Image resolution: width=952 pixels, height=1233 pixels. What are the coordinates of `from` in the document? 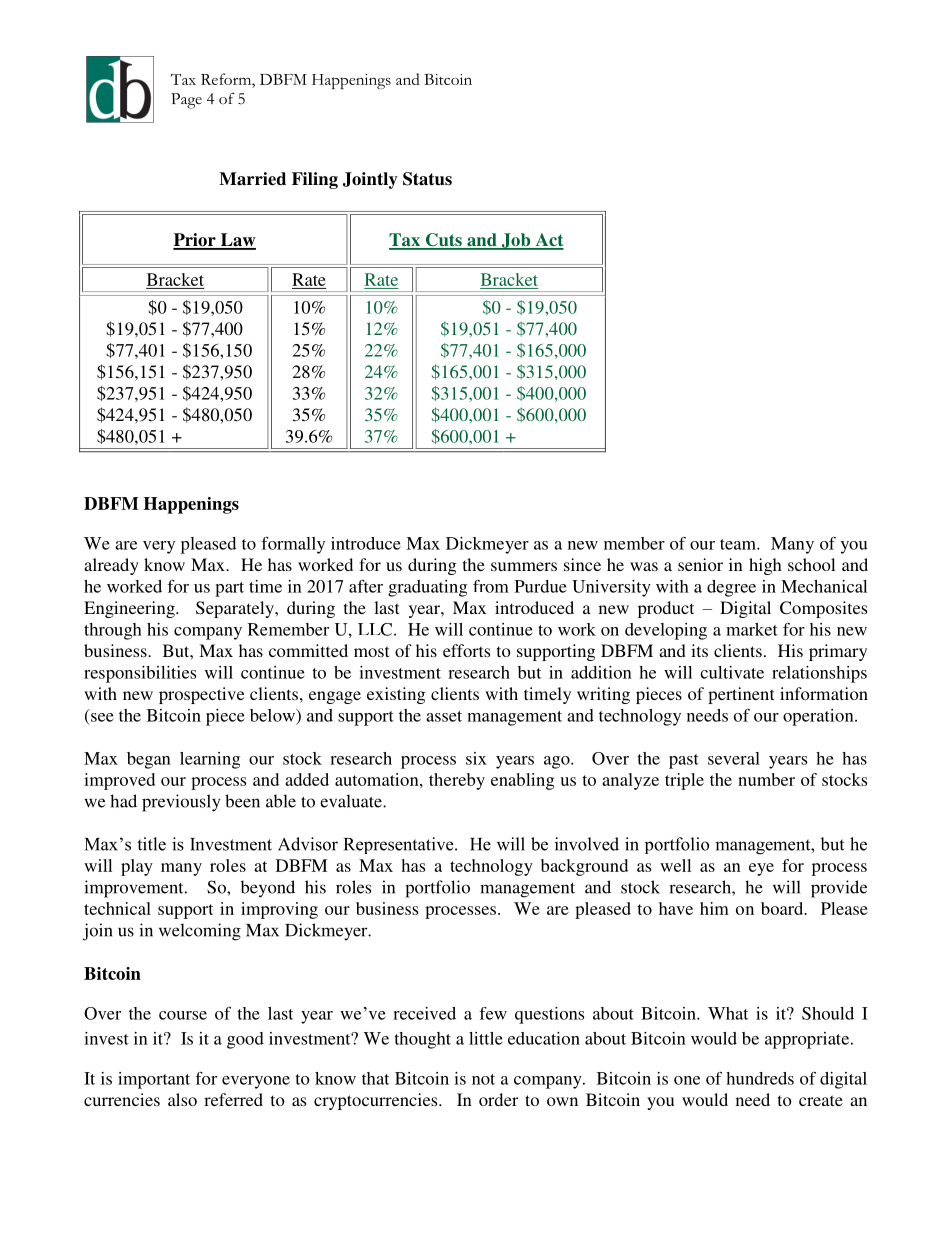 It's located at (491, 586).
